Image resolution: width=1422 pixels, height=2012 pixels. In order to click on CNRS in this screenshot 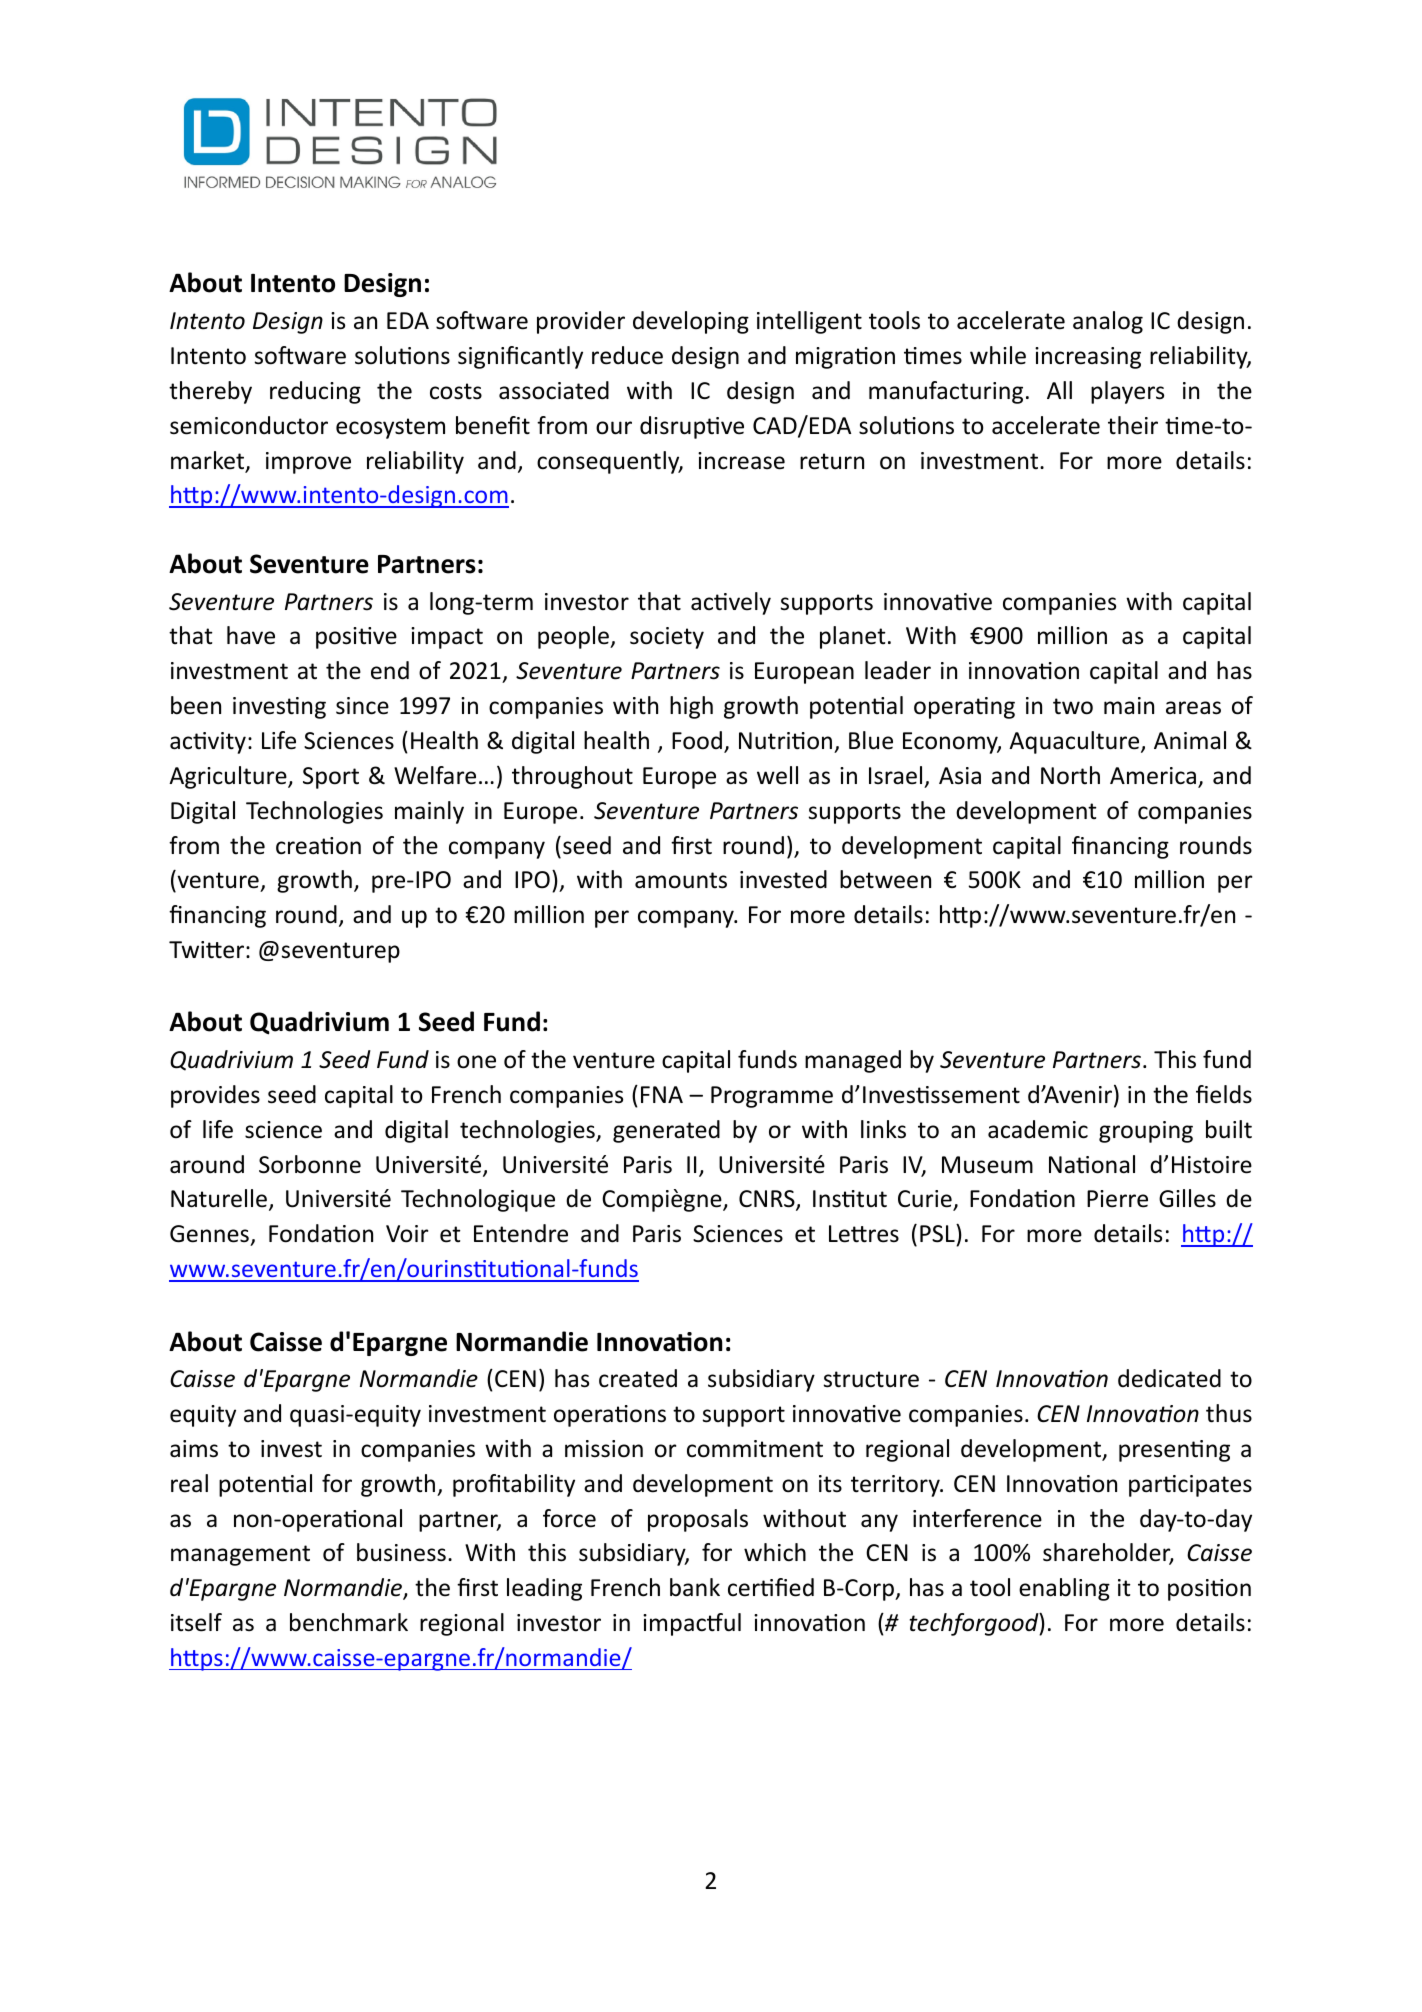, I will do `click(768, 1200)`.
